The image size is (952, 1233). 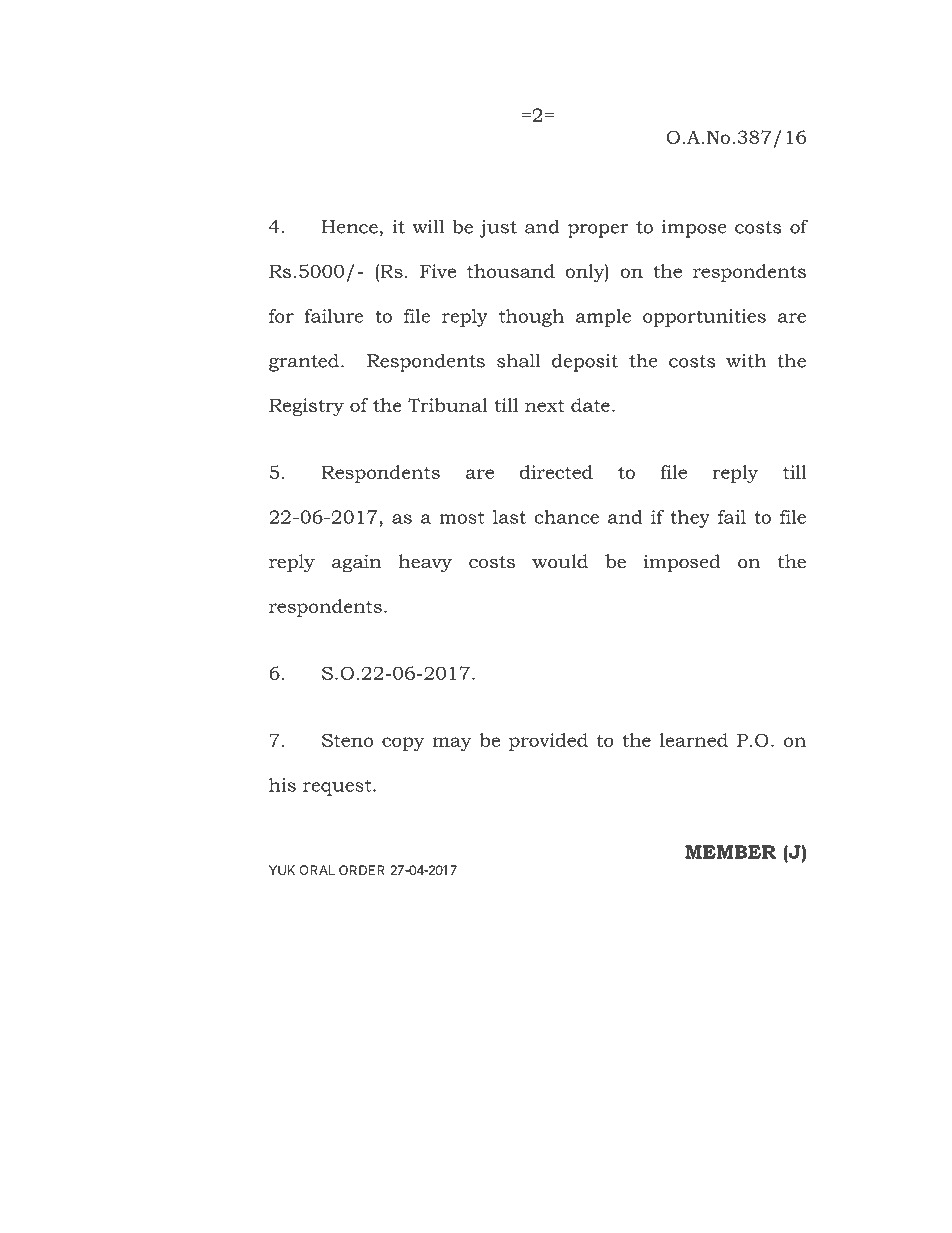 I want to click on they, so click(x=690, y=519).
